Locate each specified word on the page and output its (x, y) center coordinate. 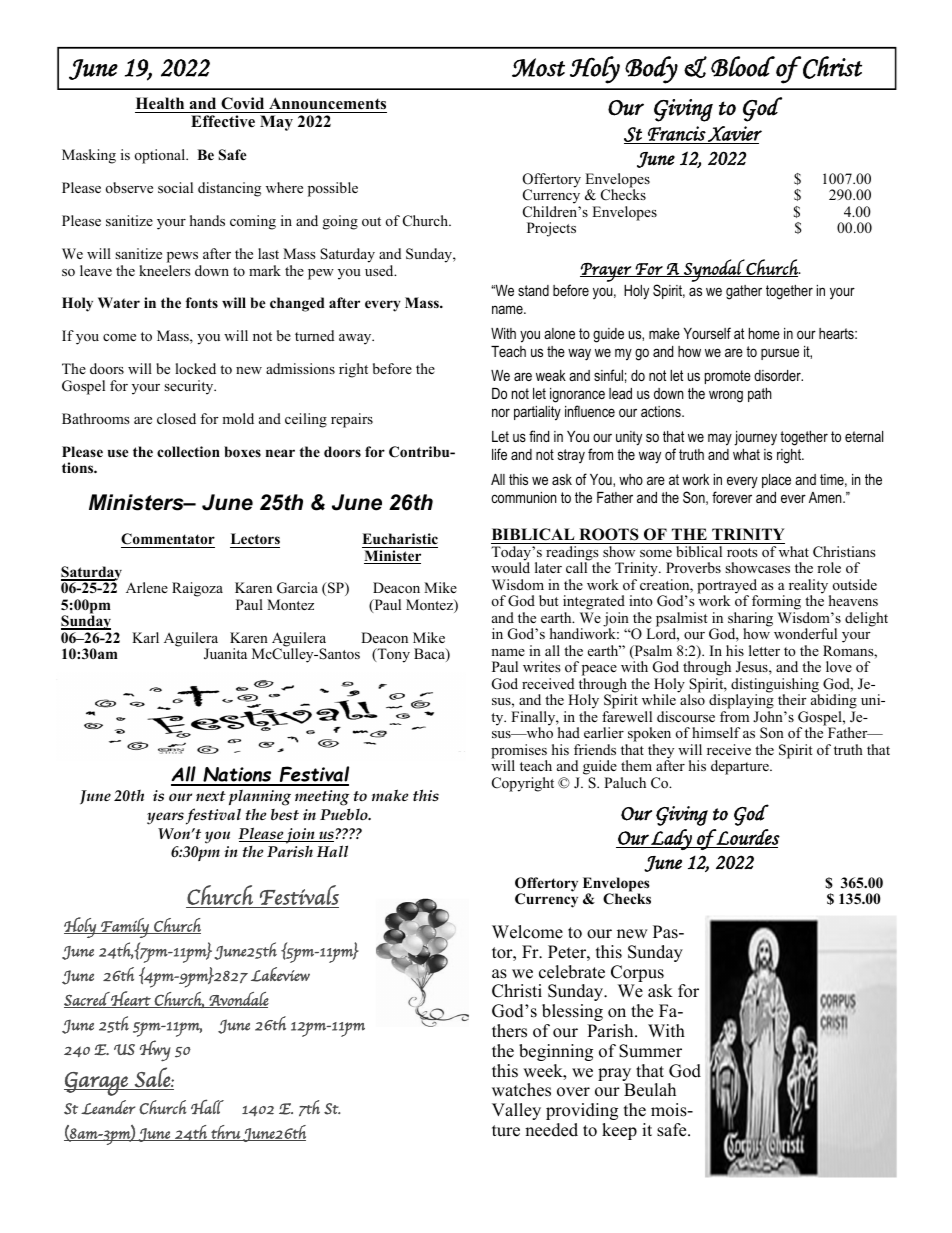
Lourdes (747, 837)
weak (551, 375)
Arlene (147, 587)
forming (776, 604)
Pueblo (345, 814)
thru (225, 1133)
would (510, 567)
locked (195, 368)
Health (160, 103)
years (165, 818)
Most (538, 67)
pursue (780, 354)
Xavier (734, 135)
